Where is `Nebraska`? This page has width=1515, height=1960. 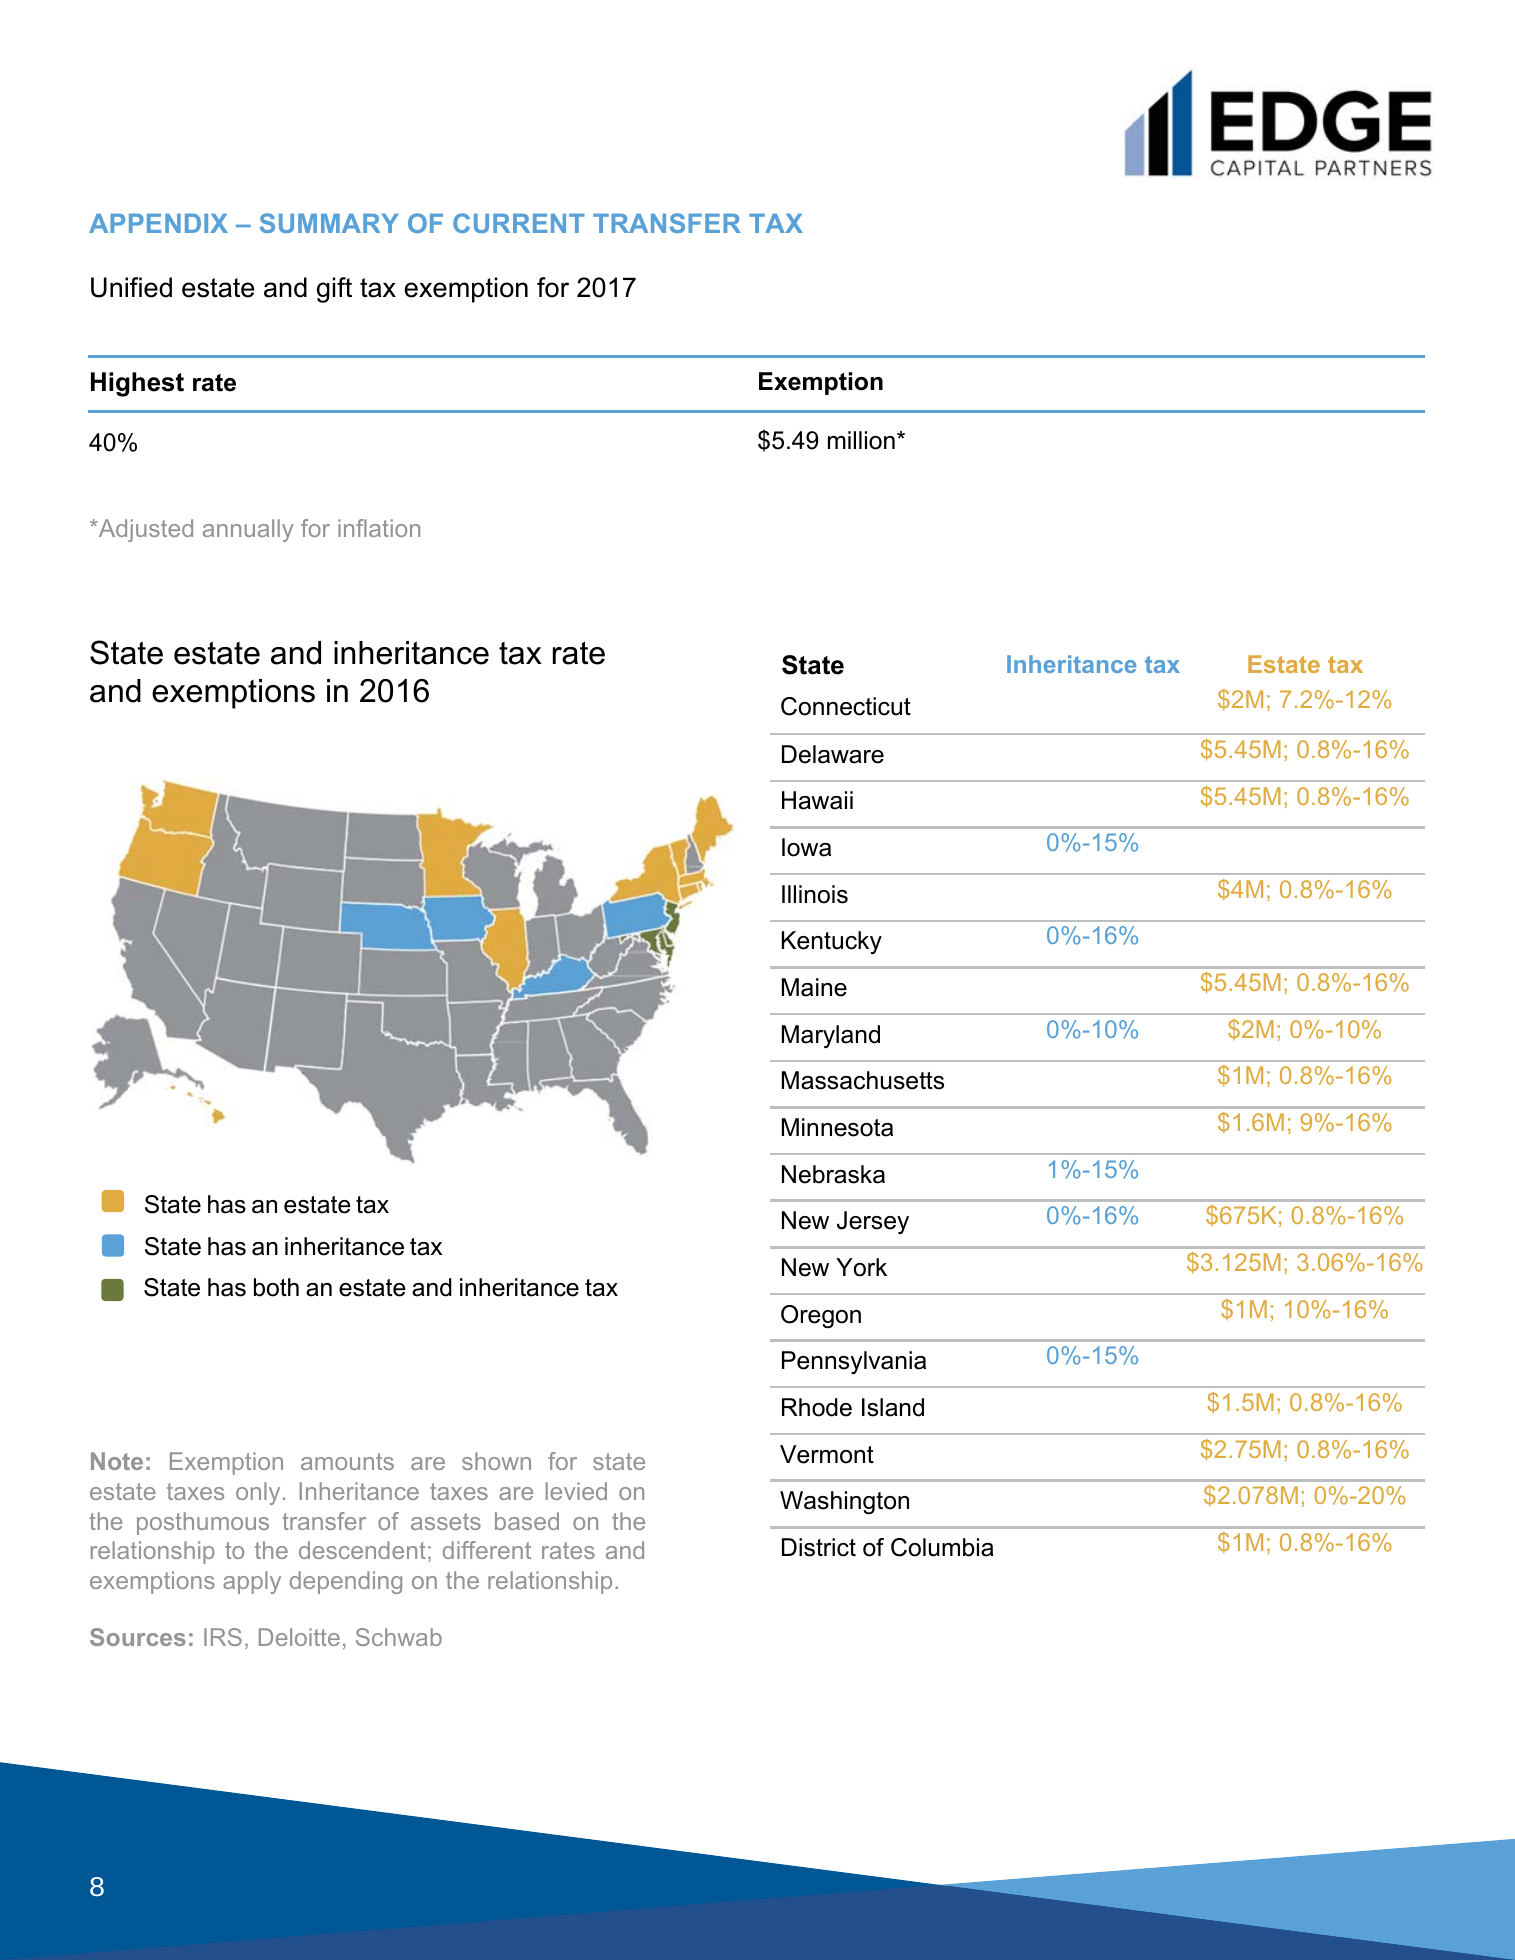
Nebraska is located at coordinates (833, 1174).
